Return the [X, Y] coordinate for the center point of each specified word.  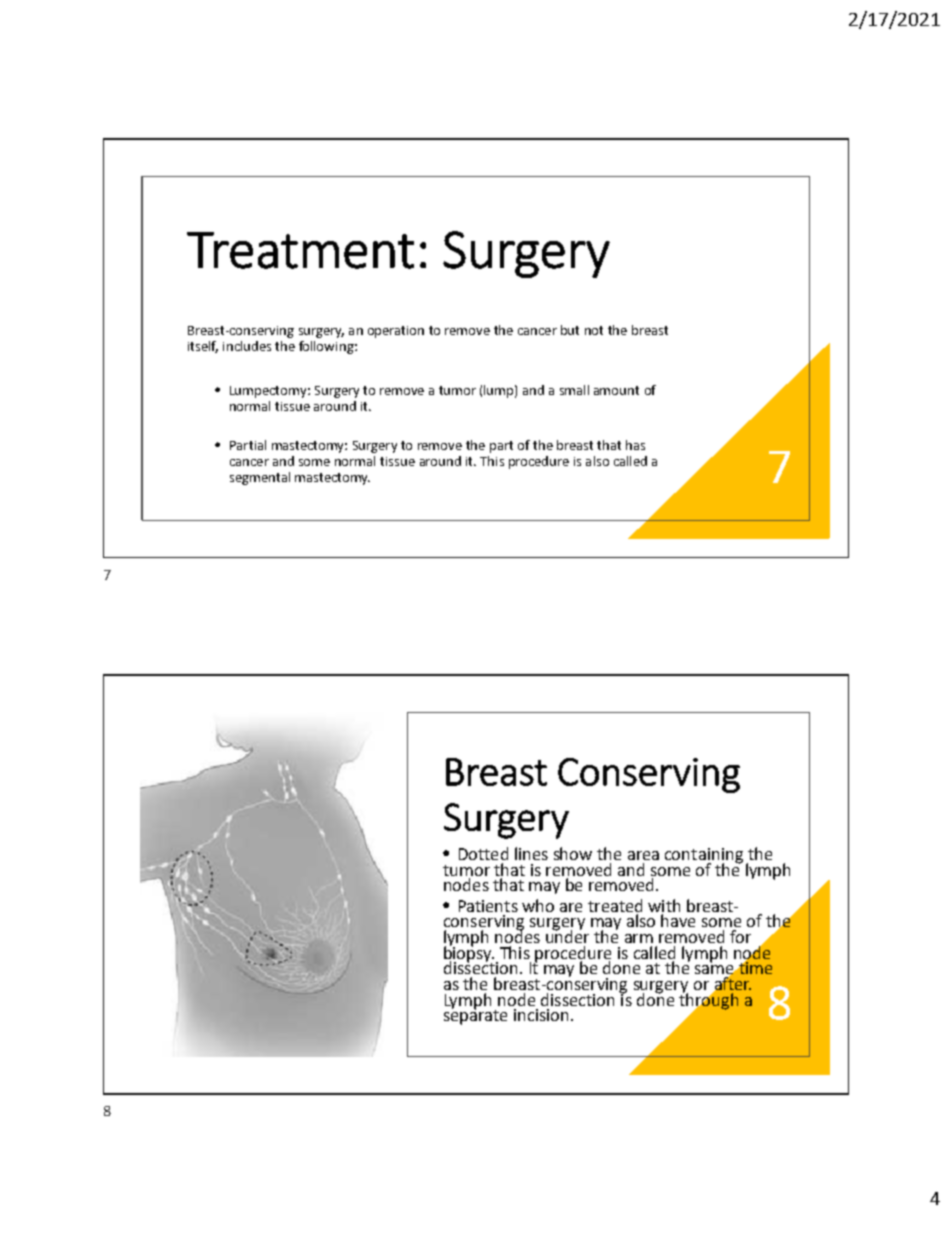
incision [541, 1015]
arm [639, 938]
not [594, 330]
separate [475, 1016]
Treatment [300, 250]
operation [396, 332]
